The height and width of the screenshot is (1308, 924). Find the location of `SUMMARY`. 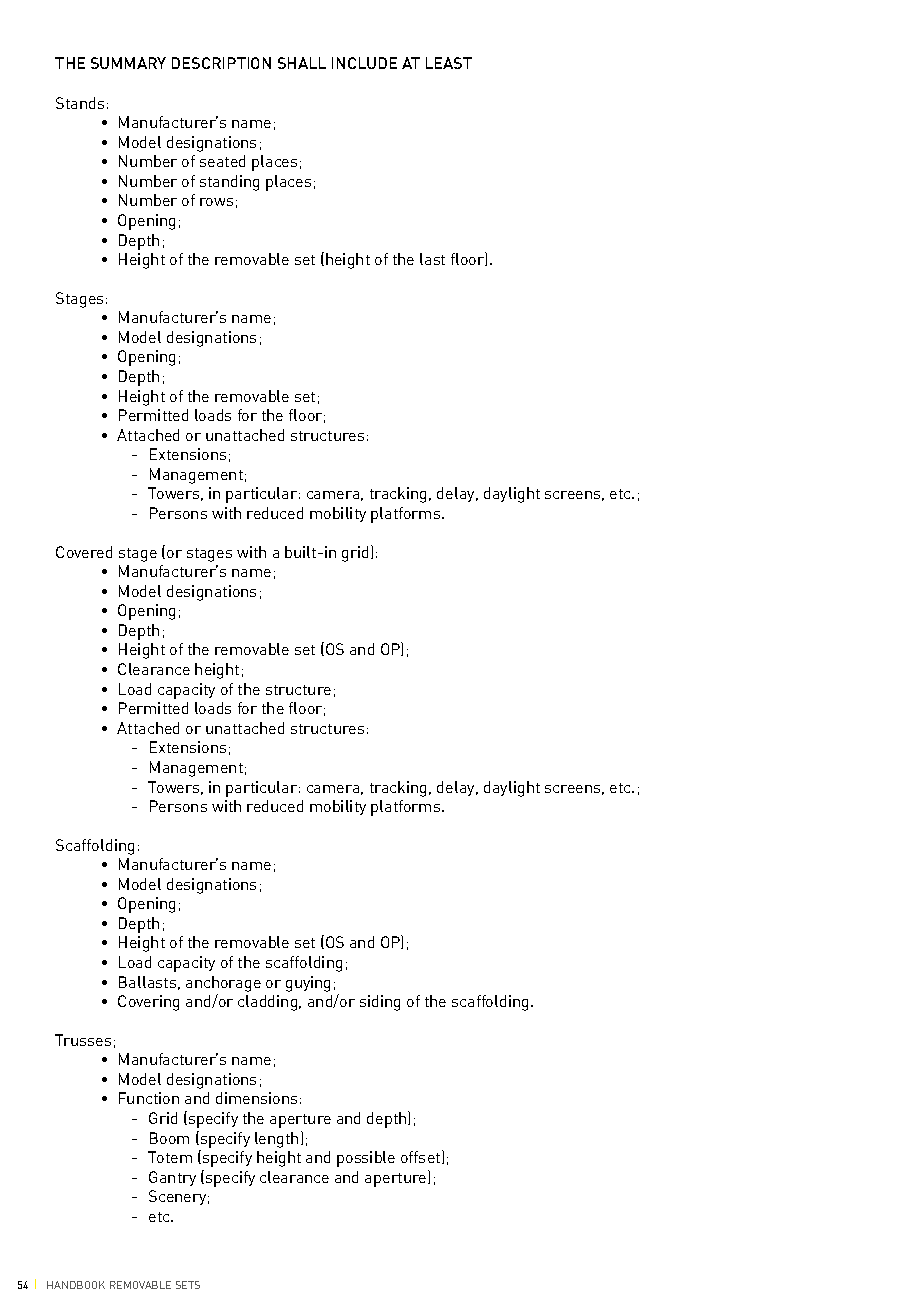

SUMMARY is located at coordinates (128, 63).
